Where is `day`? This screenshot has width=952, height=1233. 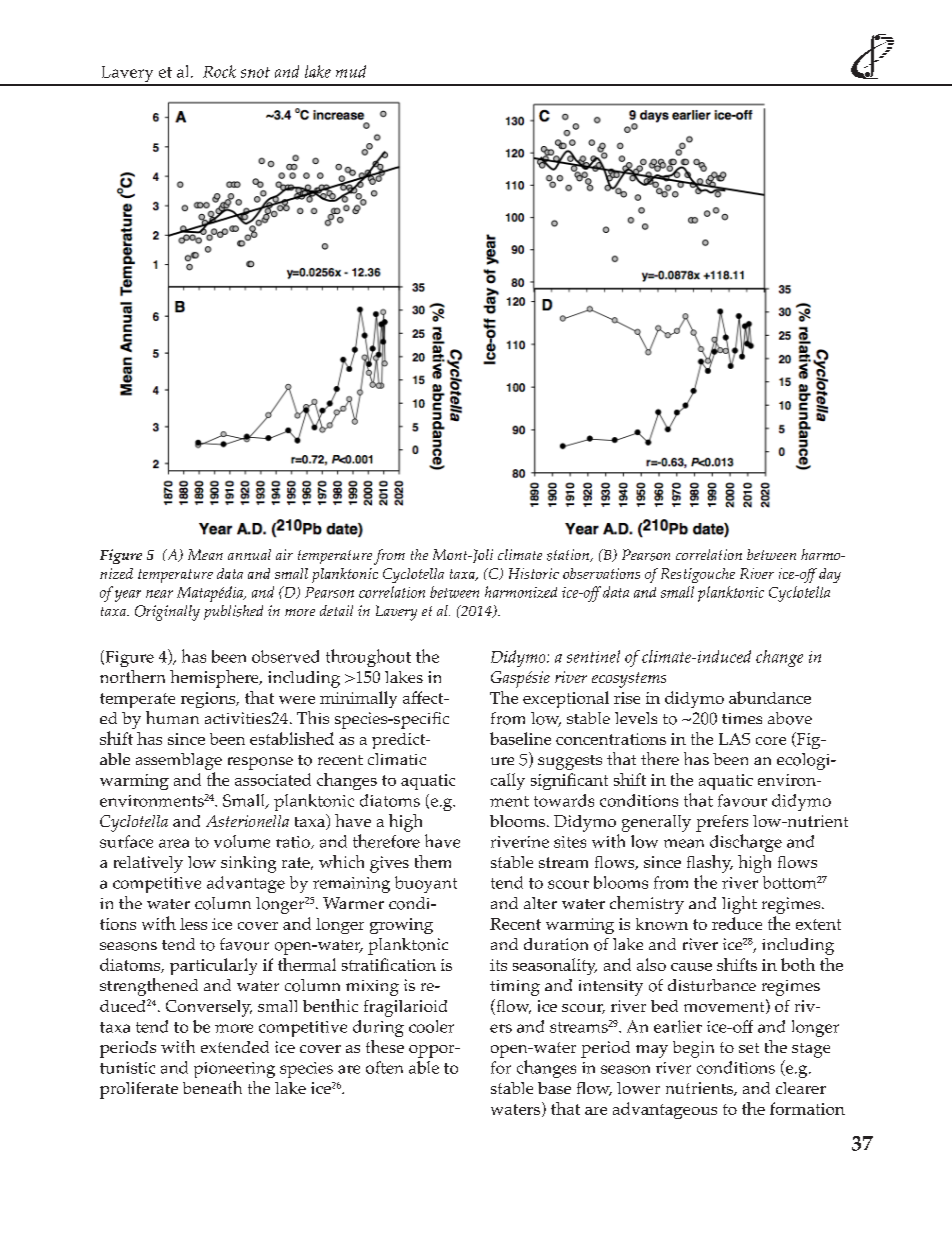
day is located at coordinates (830, 575).
